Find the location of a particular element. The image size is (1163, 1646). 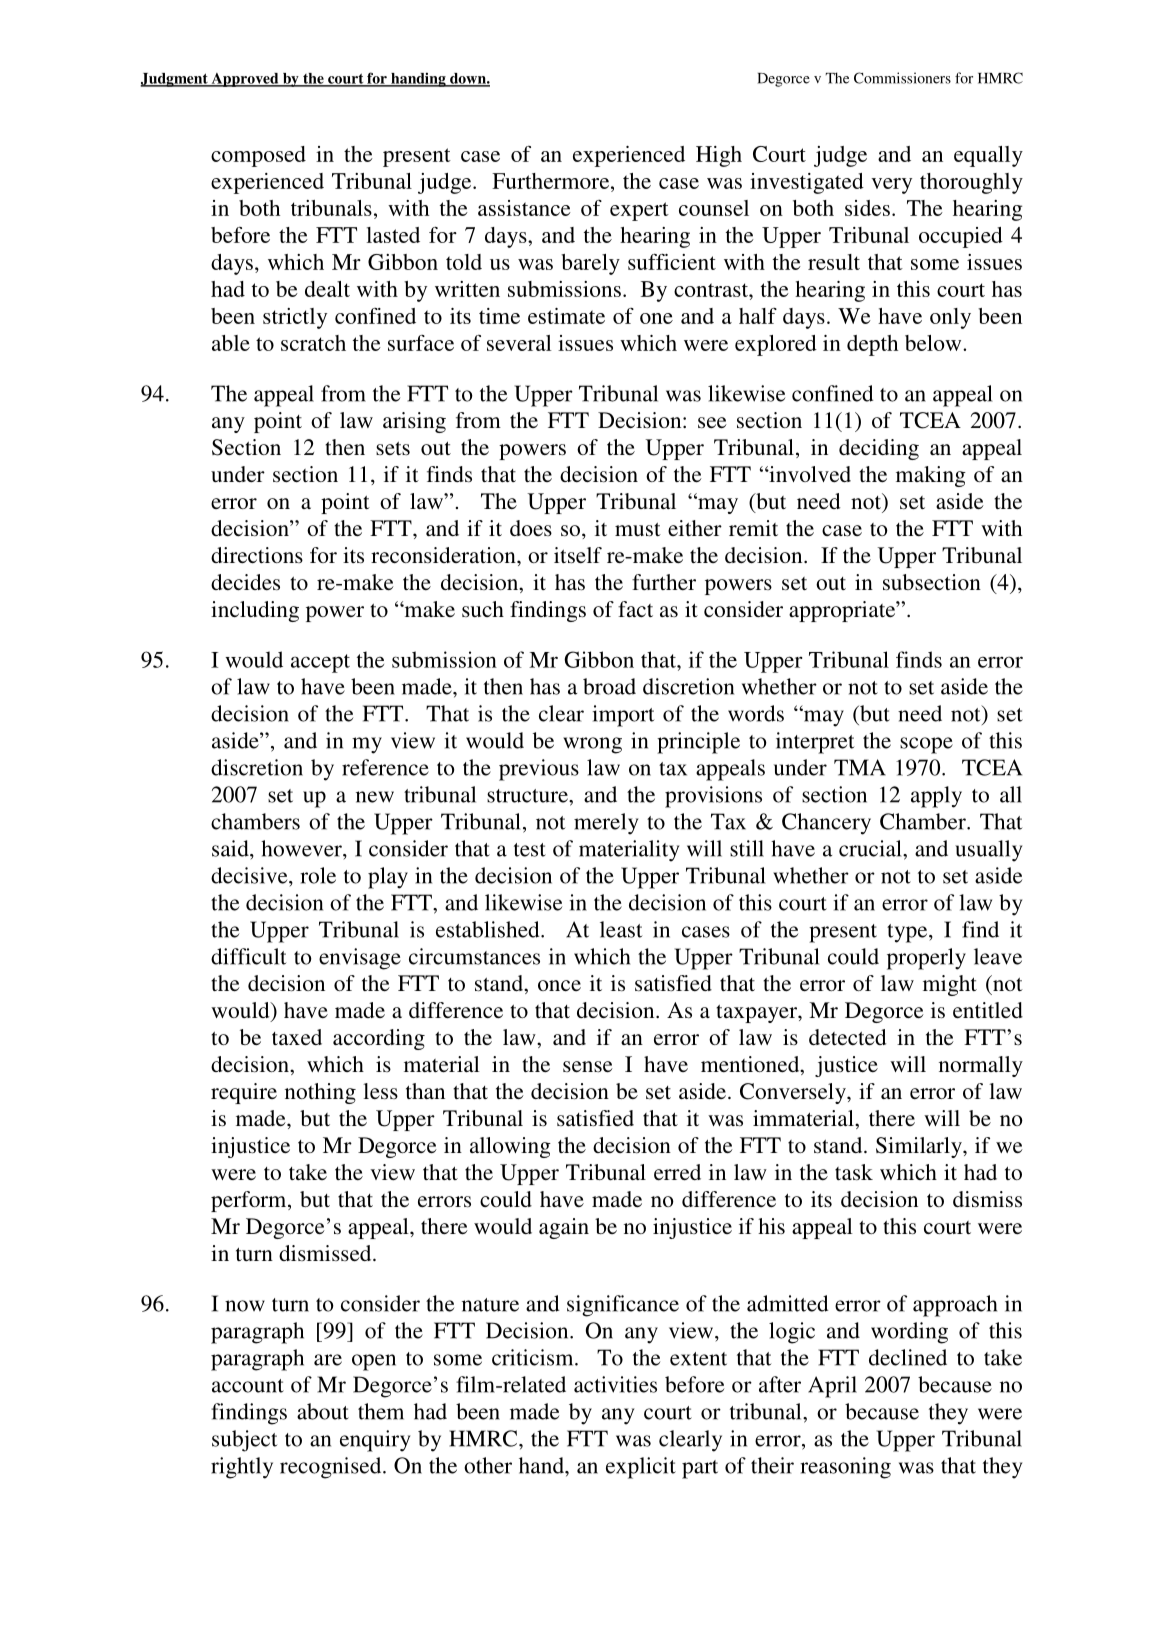

expert is located at coordinates (639, 211).
